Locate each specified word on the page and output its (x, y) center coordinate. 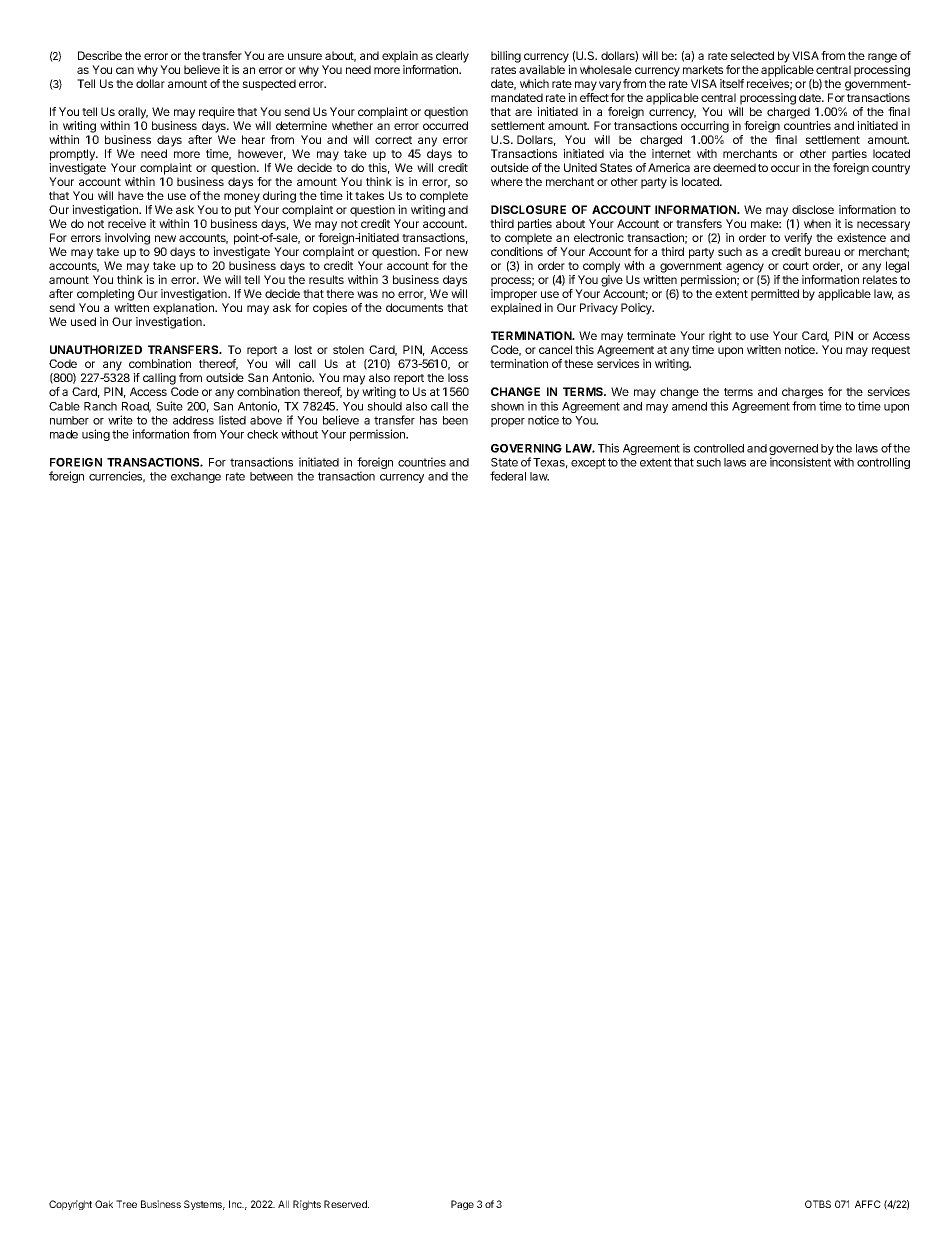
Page (462, 1205)
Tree (126, 1204)
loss (458, 377)
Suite (169, 406)
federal (508, 476)
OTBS (818, 1204)
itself (732, 83)
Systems (204, 1205)
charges (803, 394)
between (271, 476)
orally (133, 113)
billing (506, 57)
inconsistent (800, 462)
